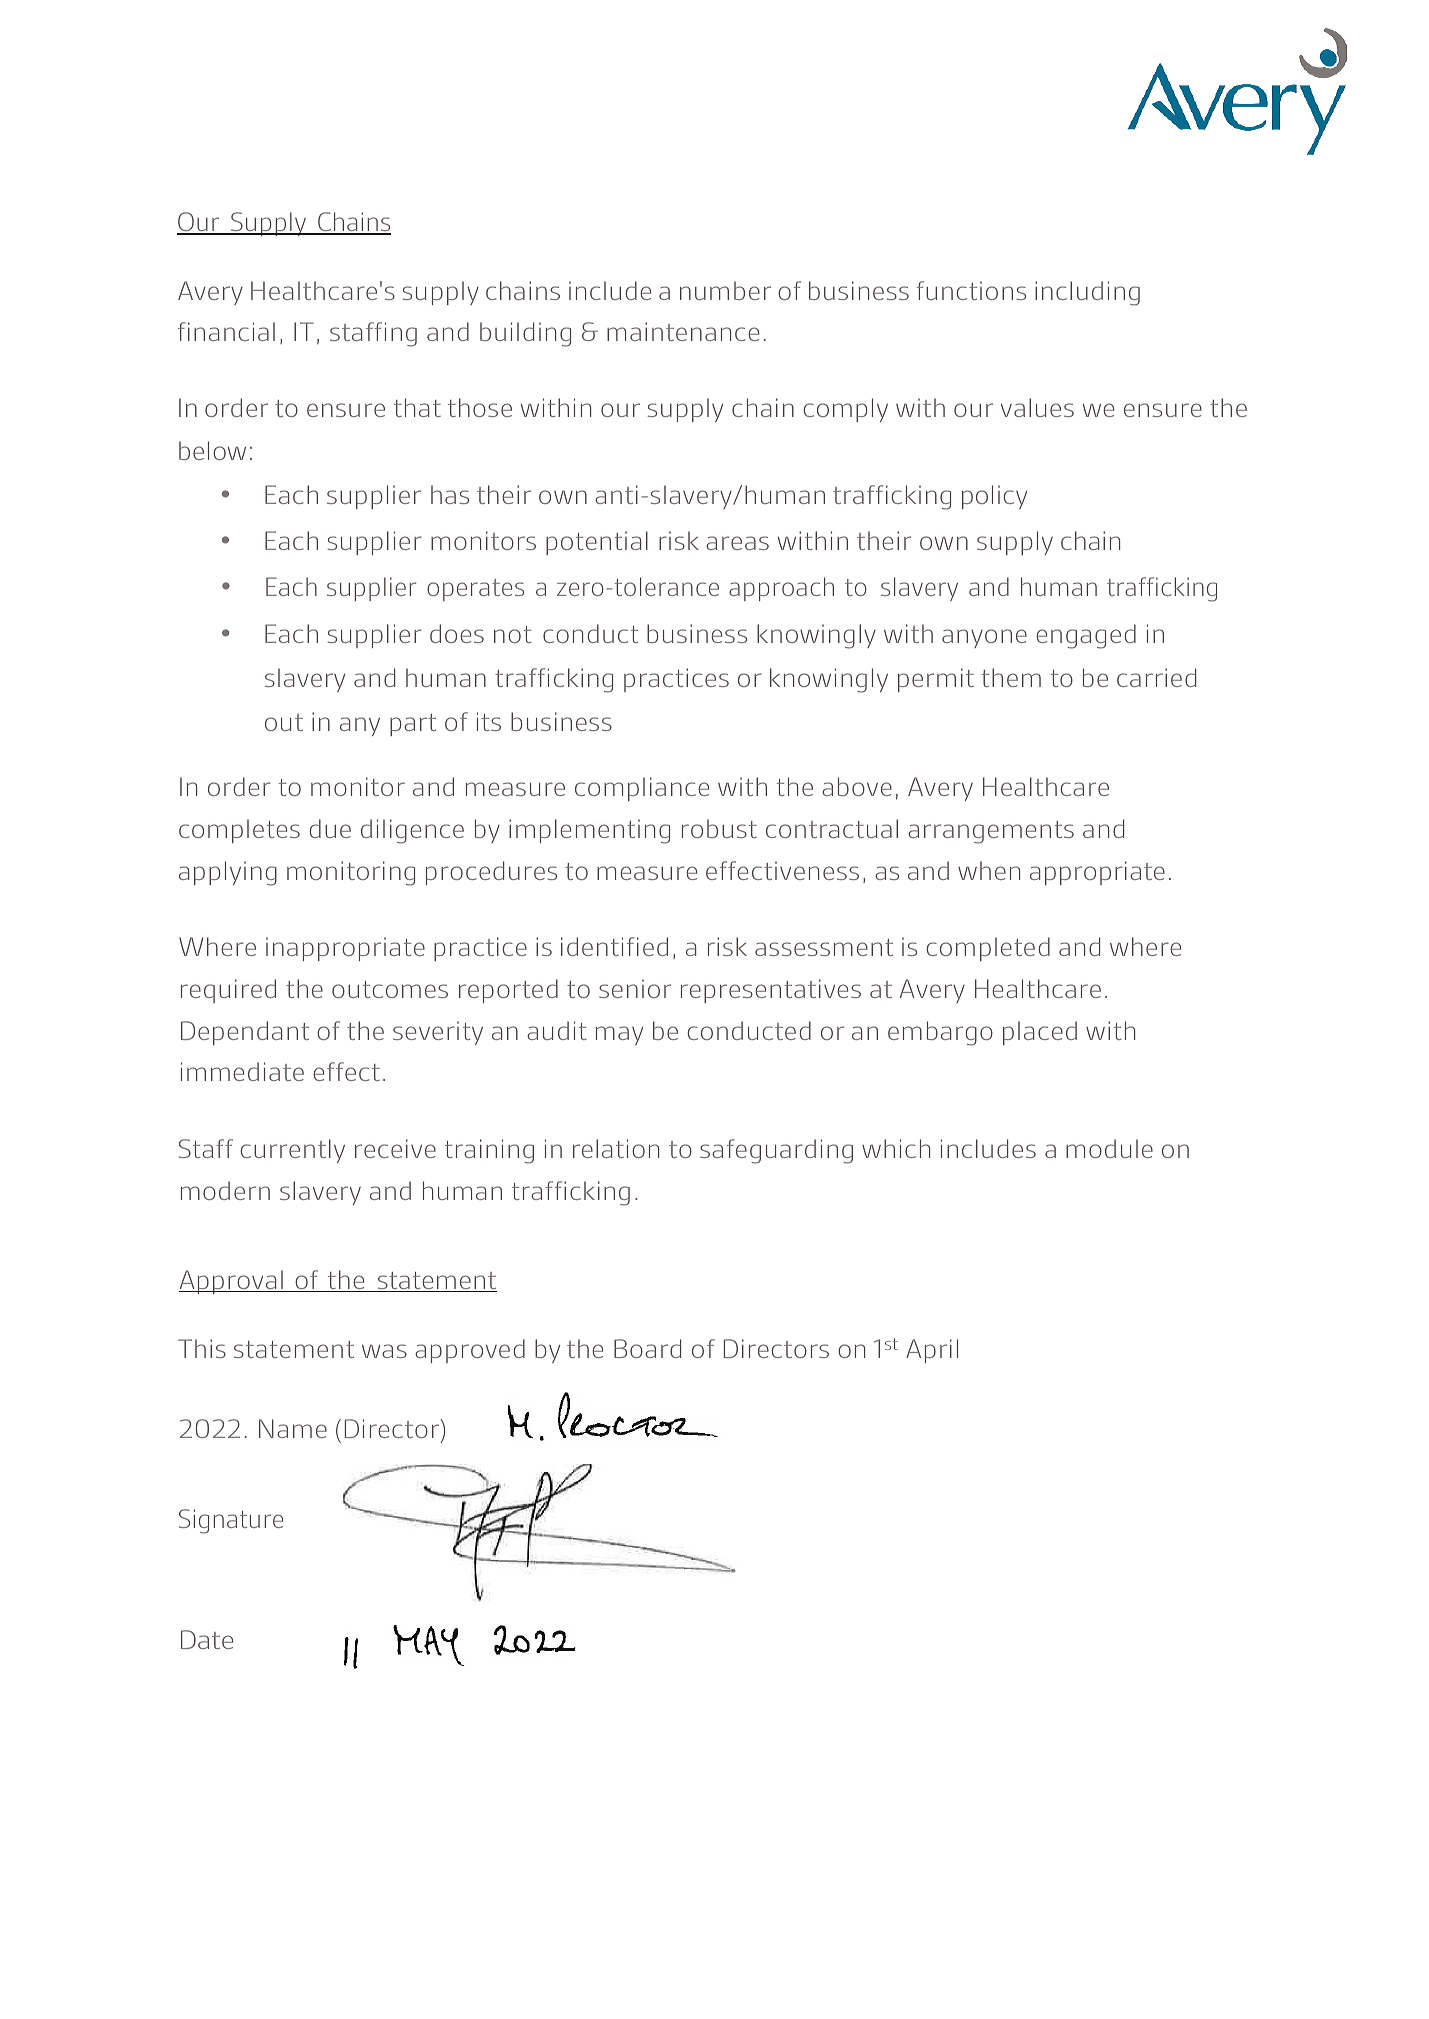 The height and width of the screenshot is (2019, 1429). Describe the element at coordinates (1087, 293) in the screenshot. I see `including` at that location.
